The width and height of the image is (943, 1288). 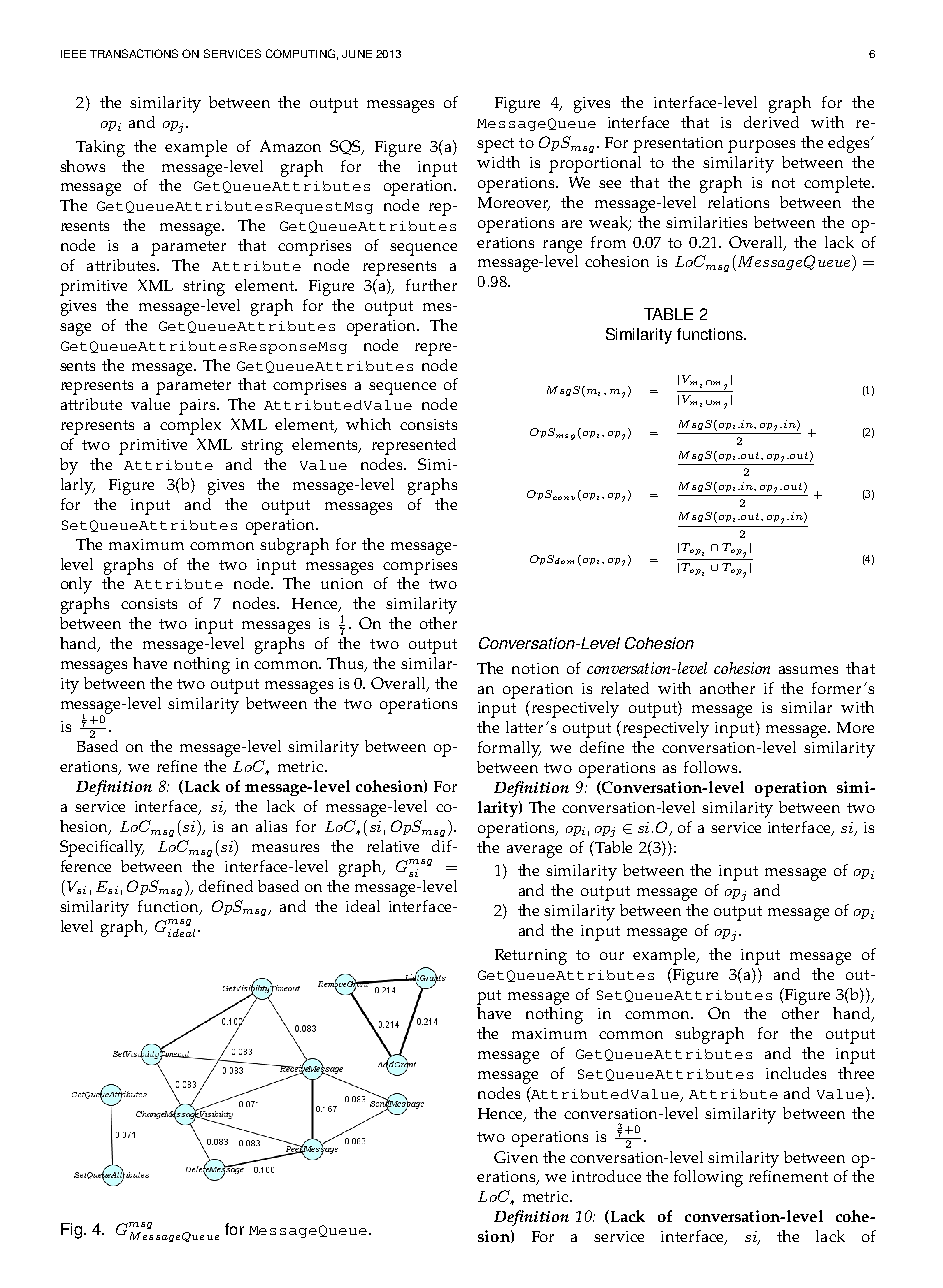 What do you see at coordinates (498, 162) in the image?
I see `width` at bounding box center [498, 162].
